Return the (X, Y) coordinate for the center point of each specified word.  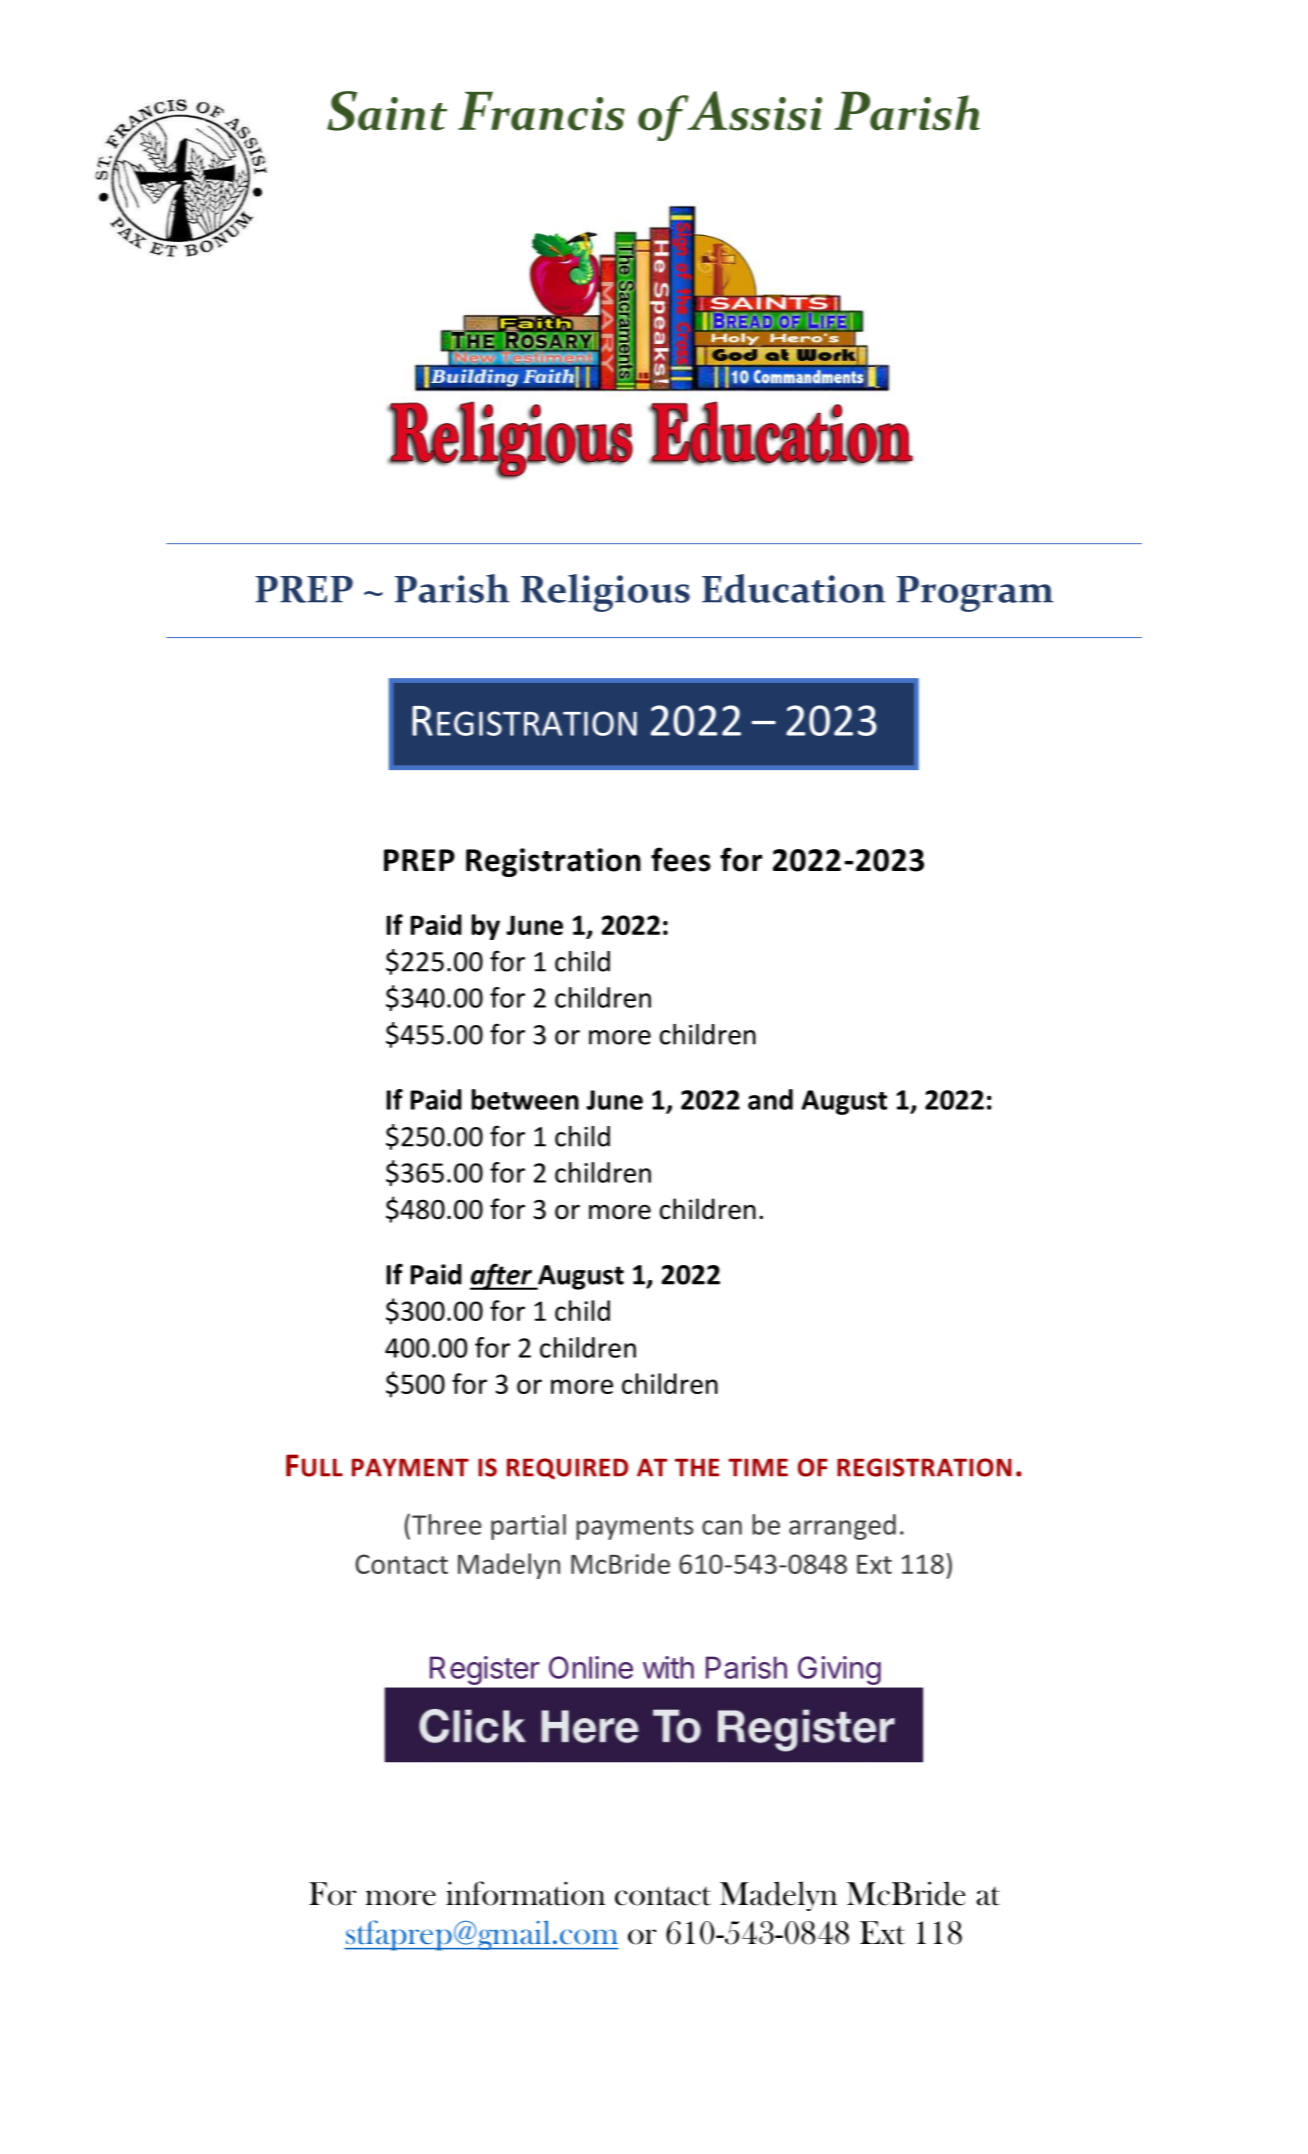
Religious (605, 593)
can (722, 1527)
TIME (758, 1467)
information (525, 1893)
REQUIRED (567, 1469)
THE (697, 1467)
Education (794, 588)
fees (681, 859)
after (502, 1276)
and (770, 1099)
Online (591, 1667)
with (668, 1667)
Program (975, 594)
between (525, 1099)
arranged (842, 1527)
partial (528, 1527)
